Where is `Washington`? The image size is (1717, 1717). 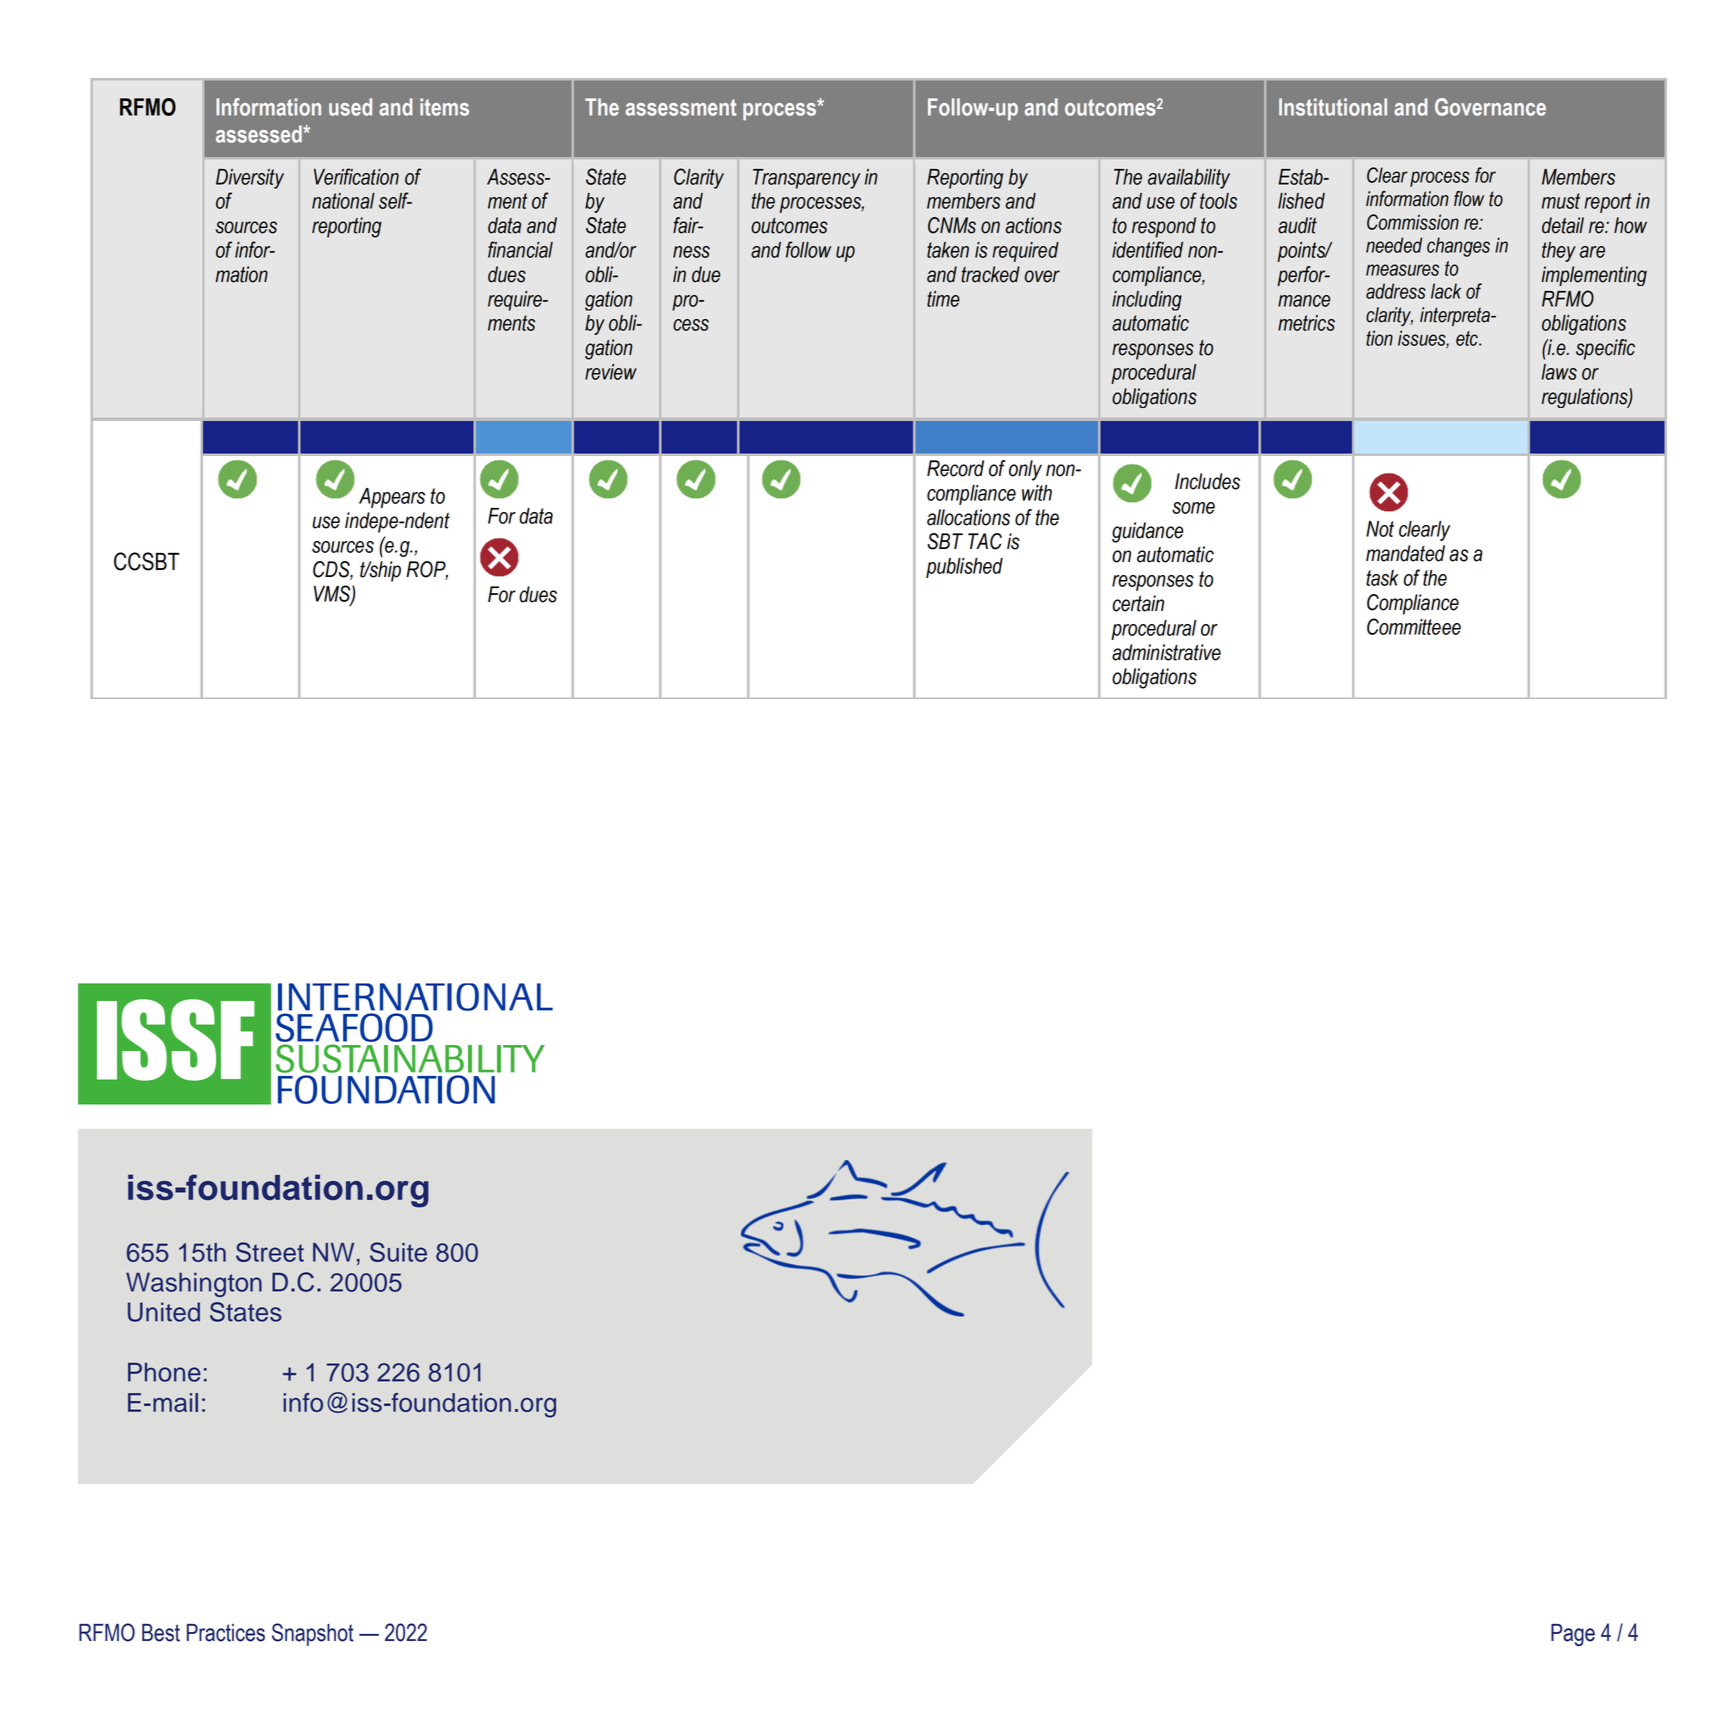
Washington is located at coordinates (194, 1284).
